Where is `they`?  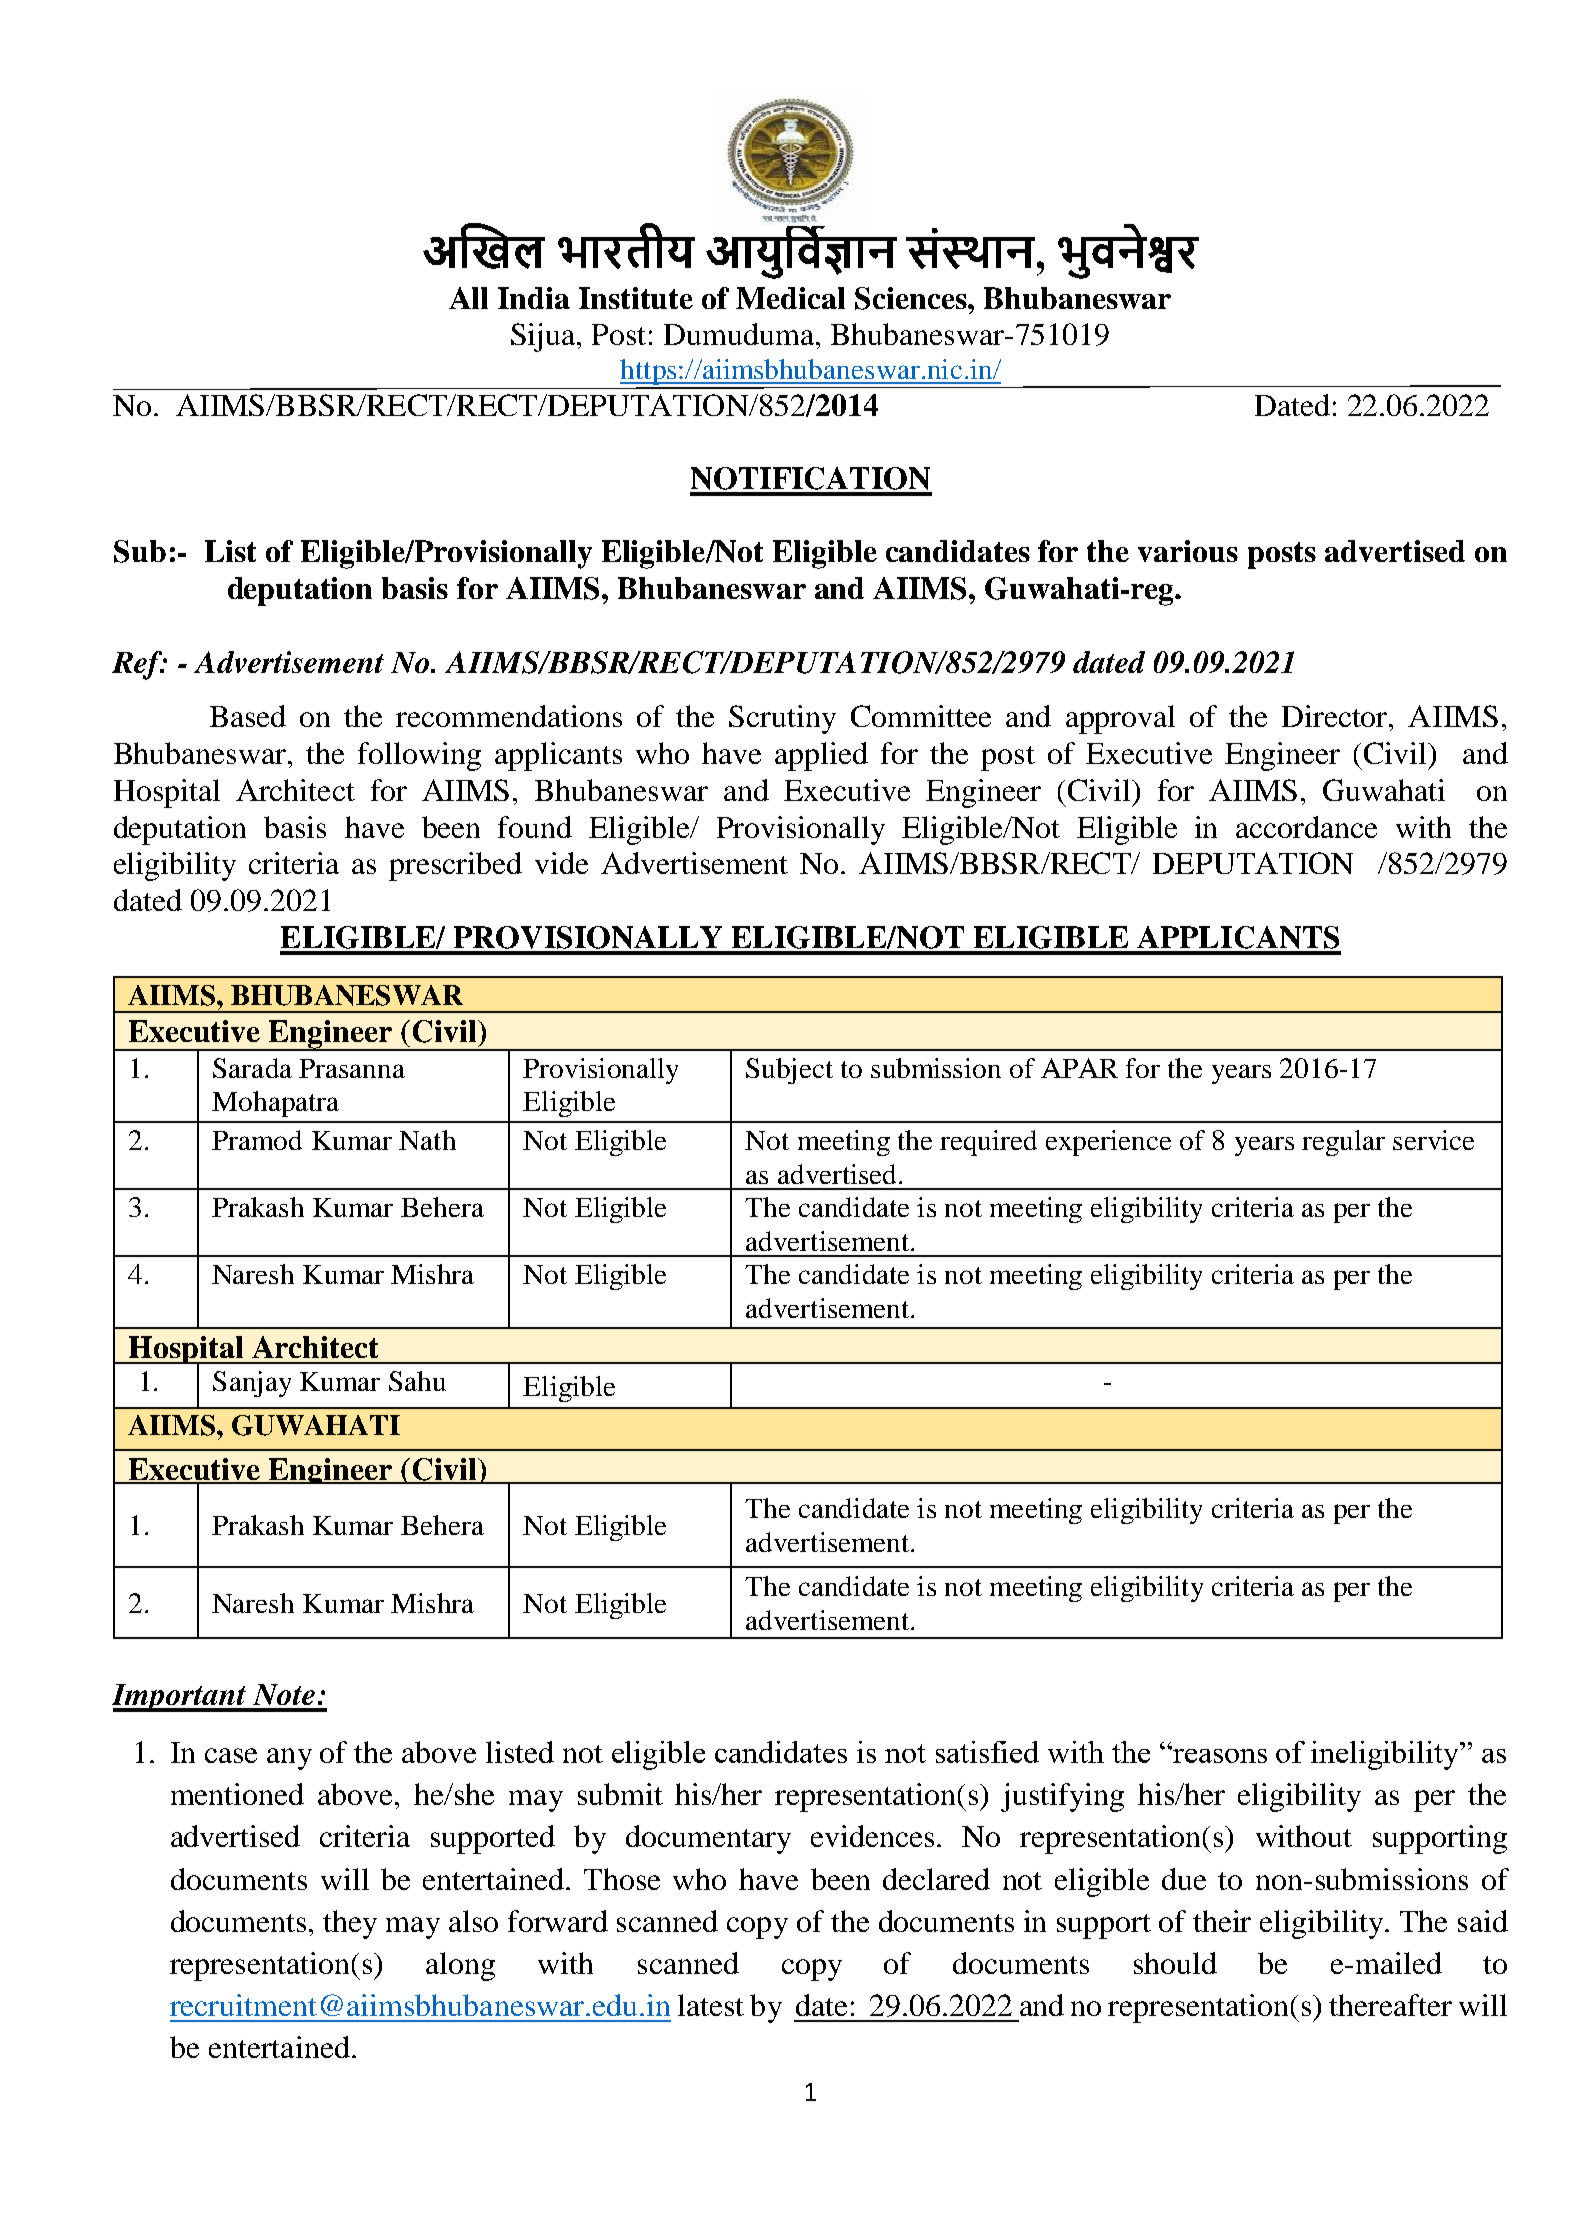
they is located at coordinates (350, 1924).
